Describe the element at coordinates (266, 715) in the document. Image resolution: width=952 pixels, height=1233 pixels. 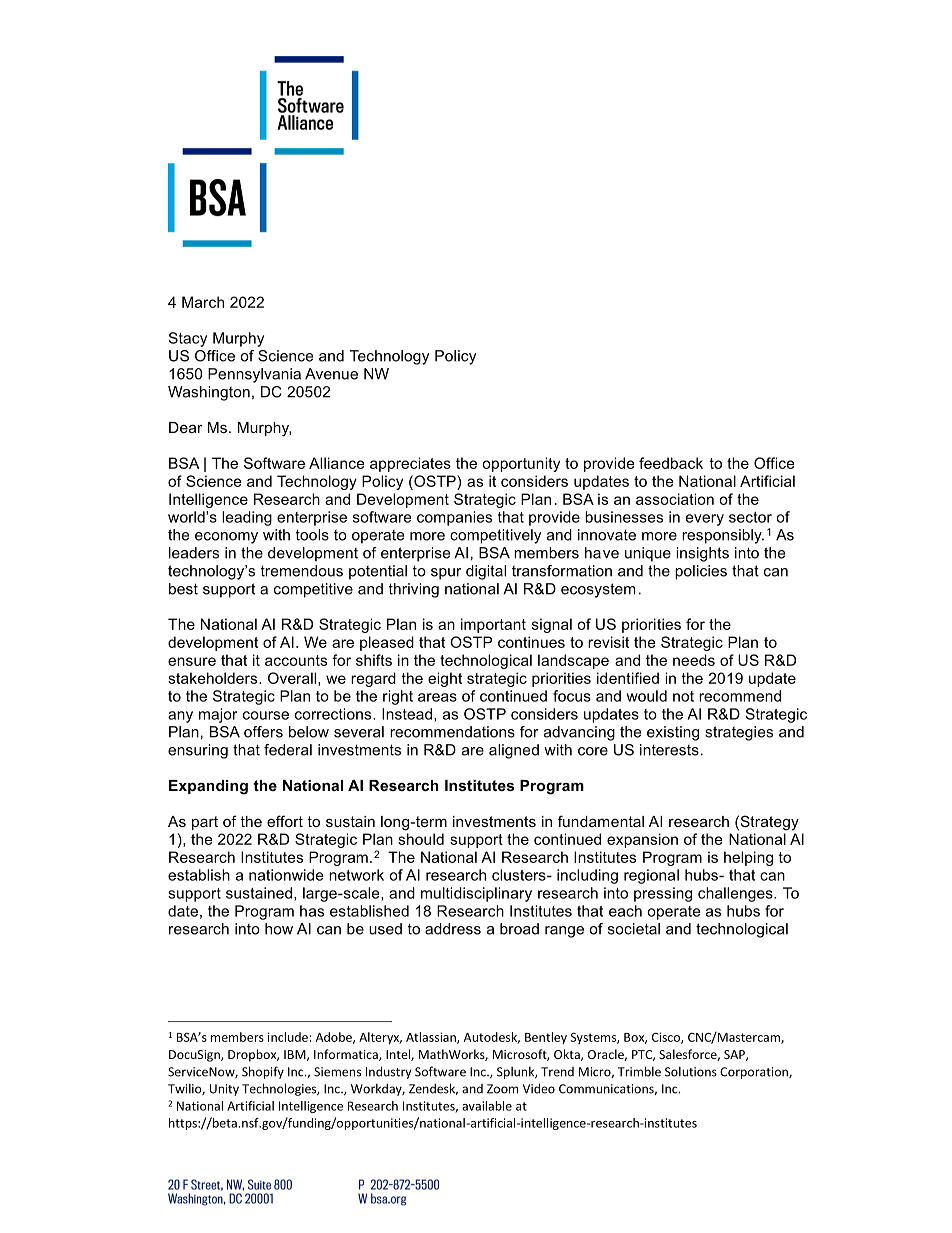
I see `course` at that location.
